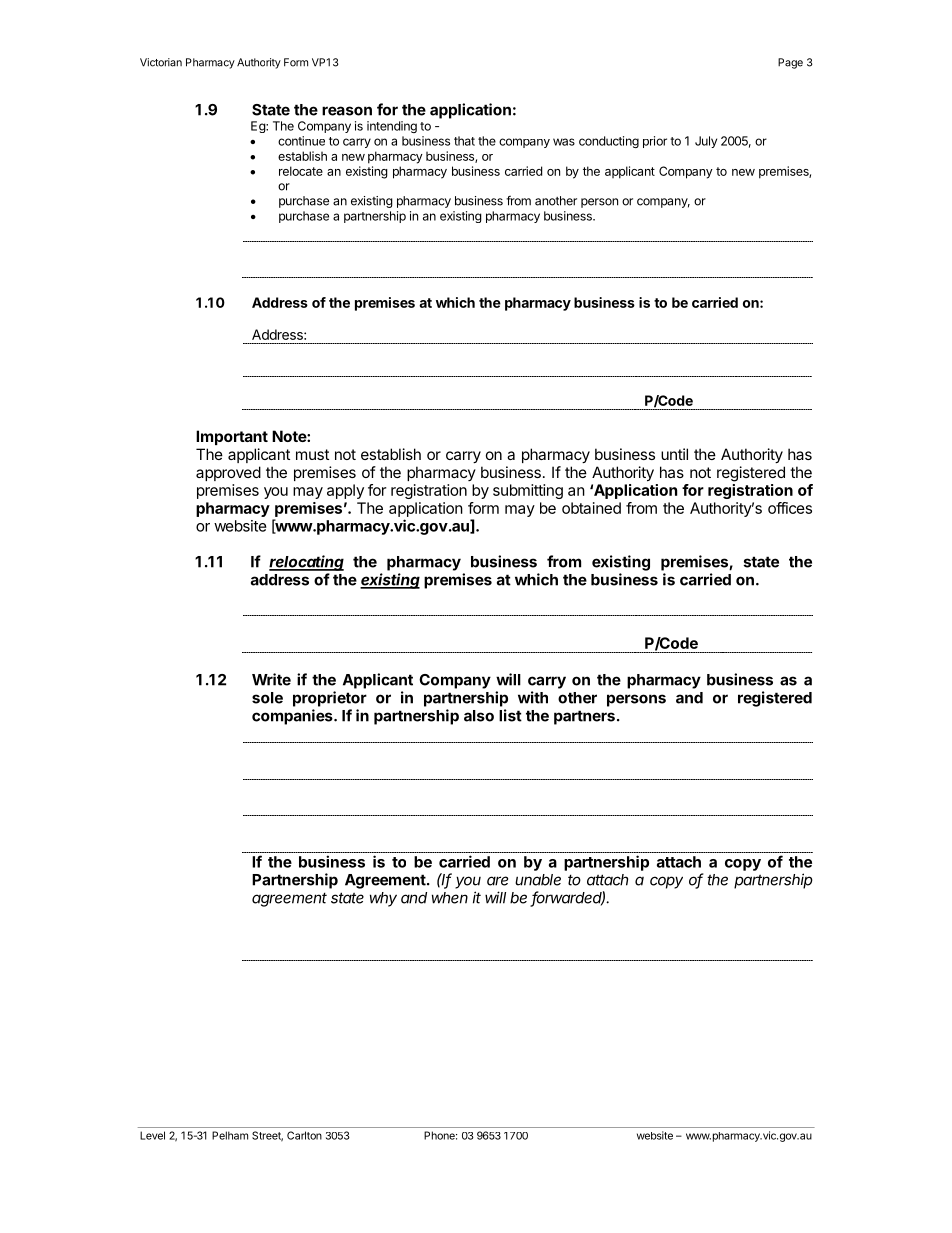 The height and width of the document is (1233, 952). What do you see at coordinates (293, 717) in the document?
I see `companies` at bounding box center [293, 717].
